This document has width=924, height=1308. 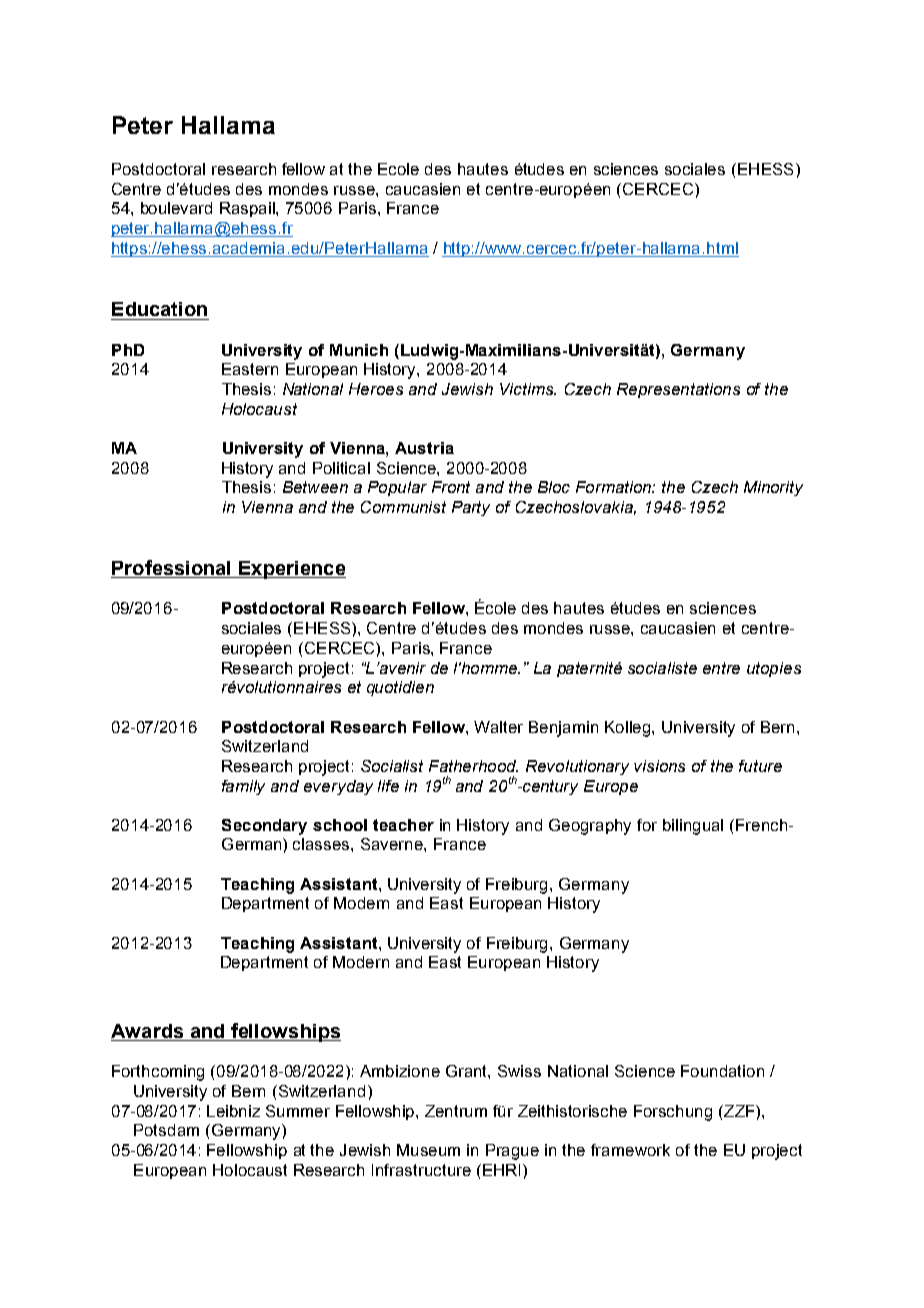 I want to click on boulevard, so click(x=176, y=208).
